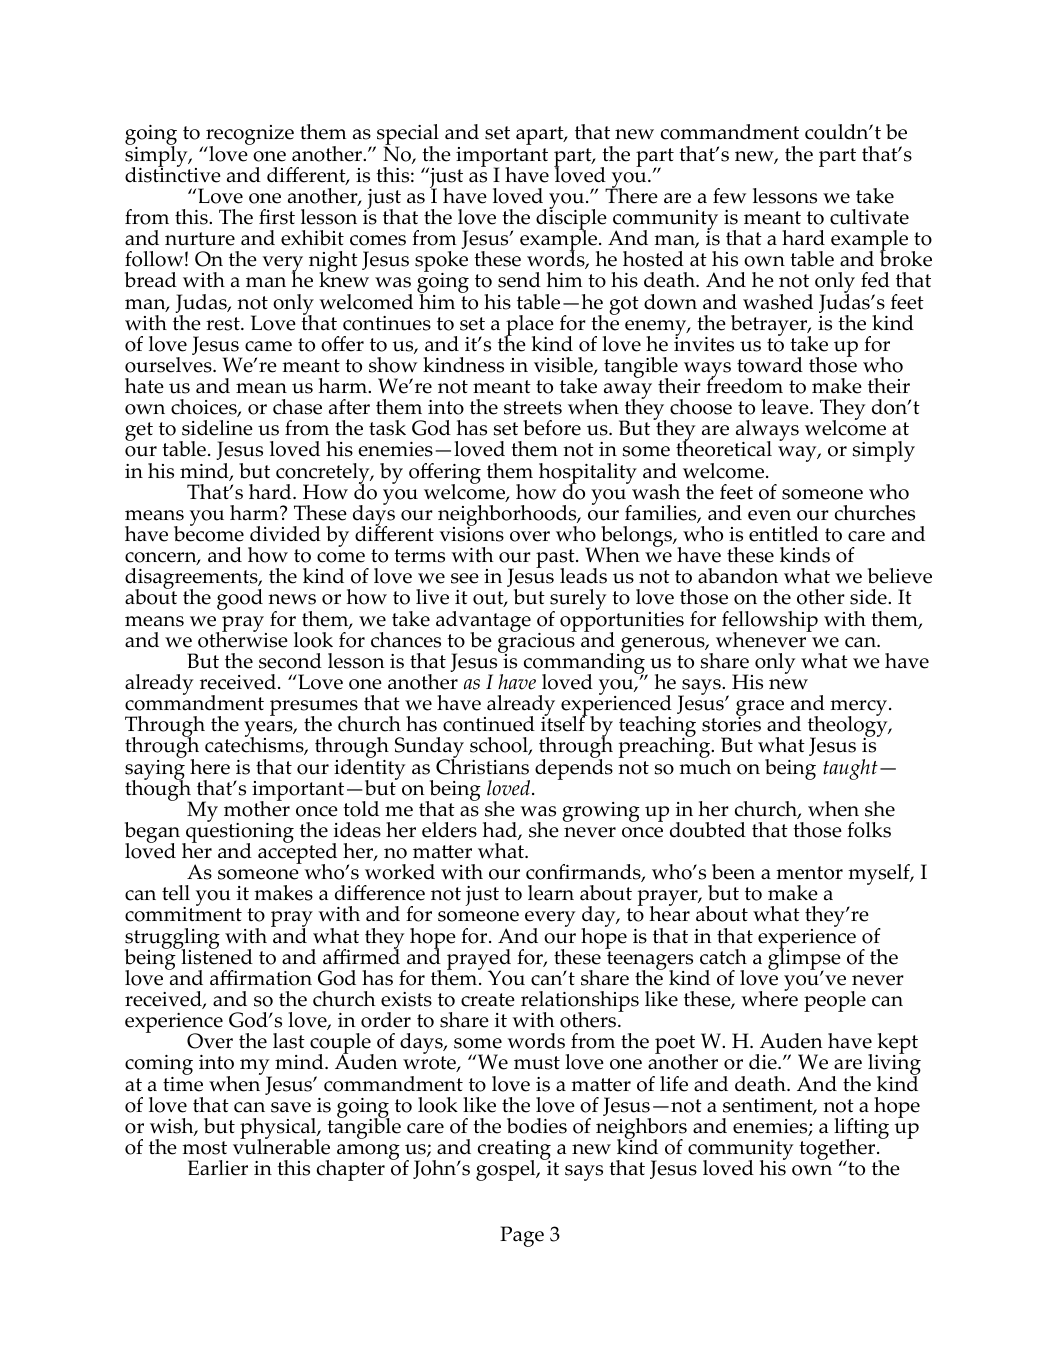 The width and height of the page is (1060, 1372). Describe the element at coordinates (250, 136) in the page. I see `recognize` at that location.
